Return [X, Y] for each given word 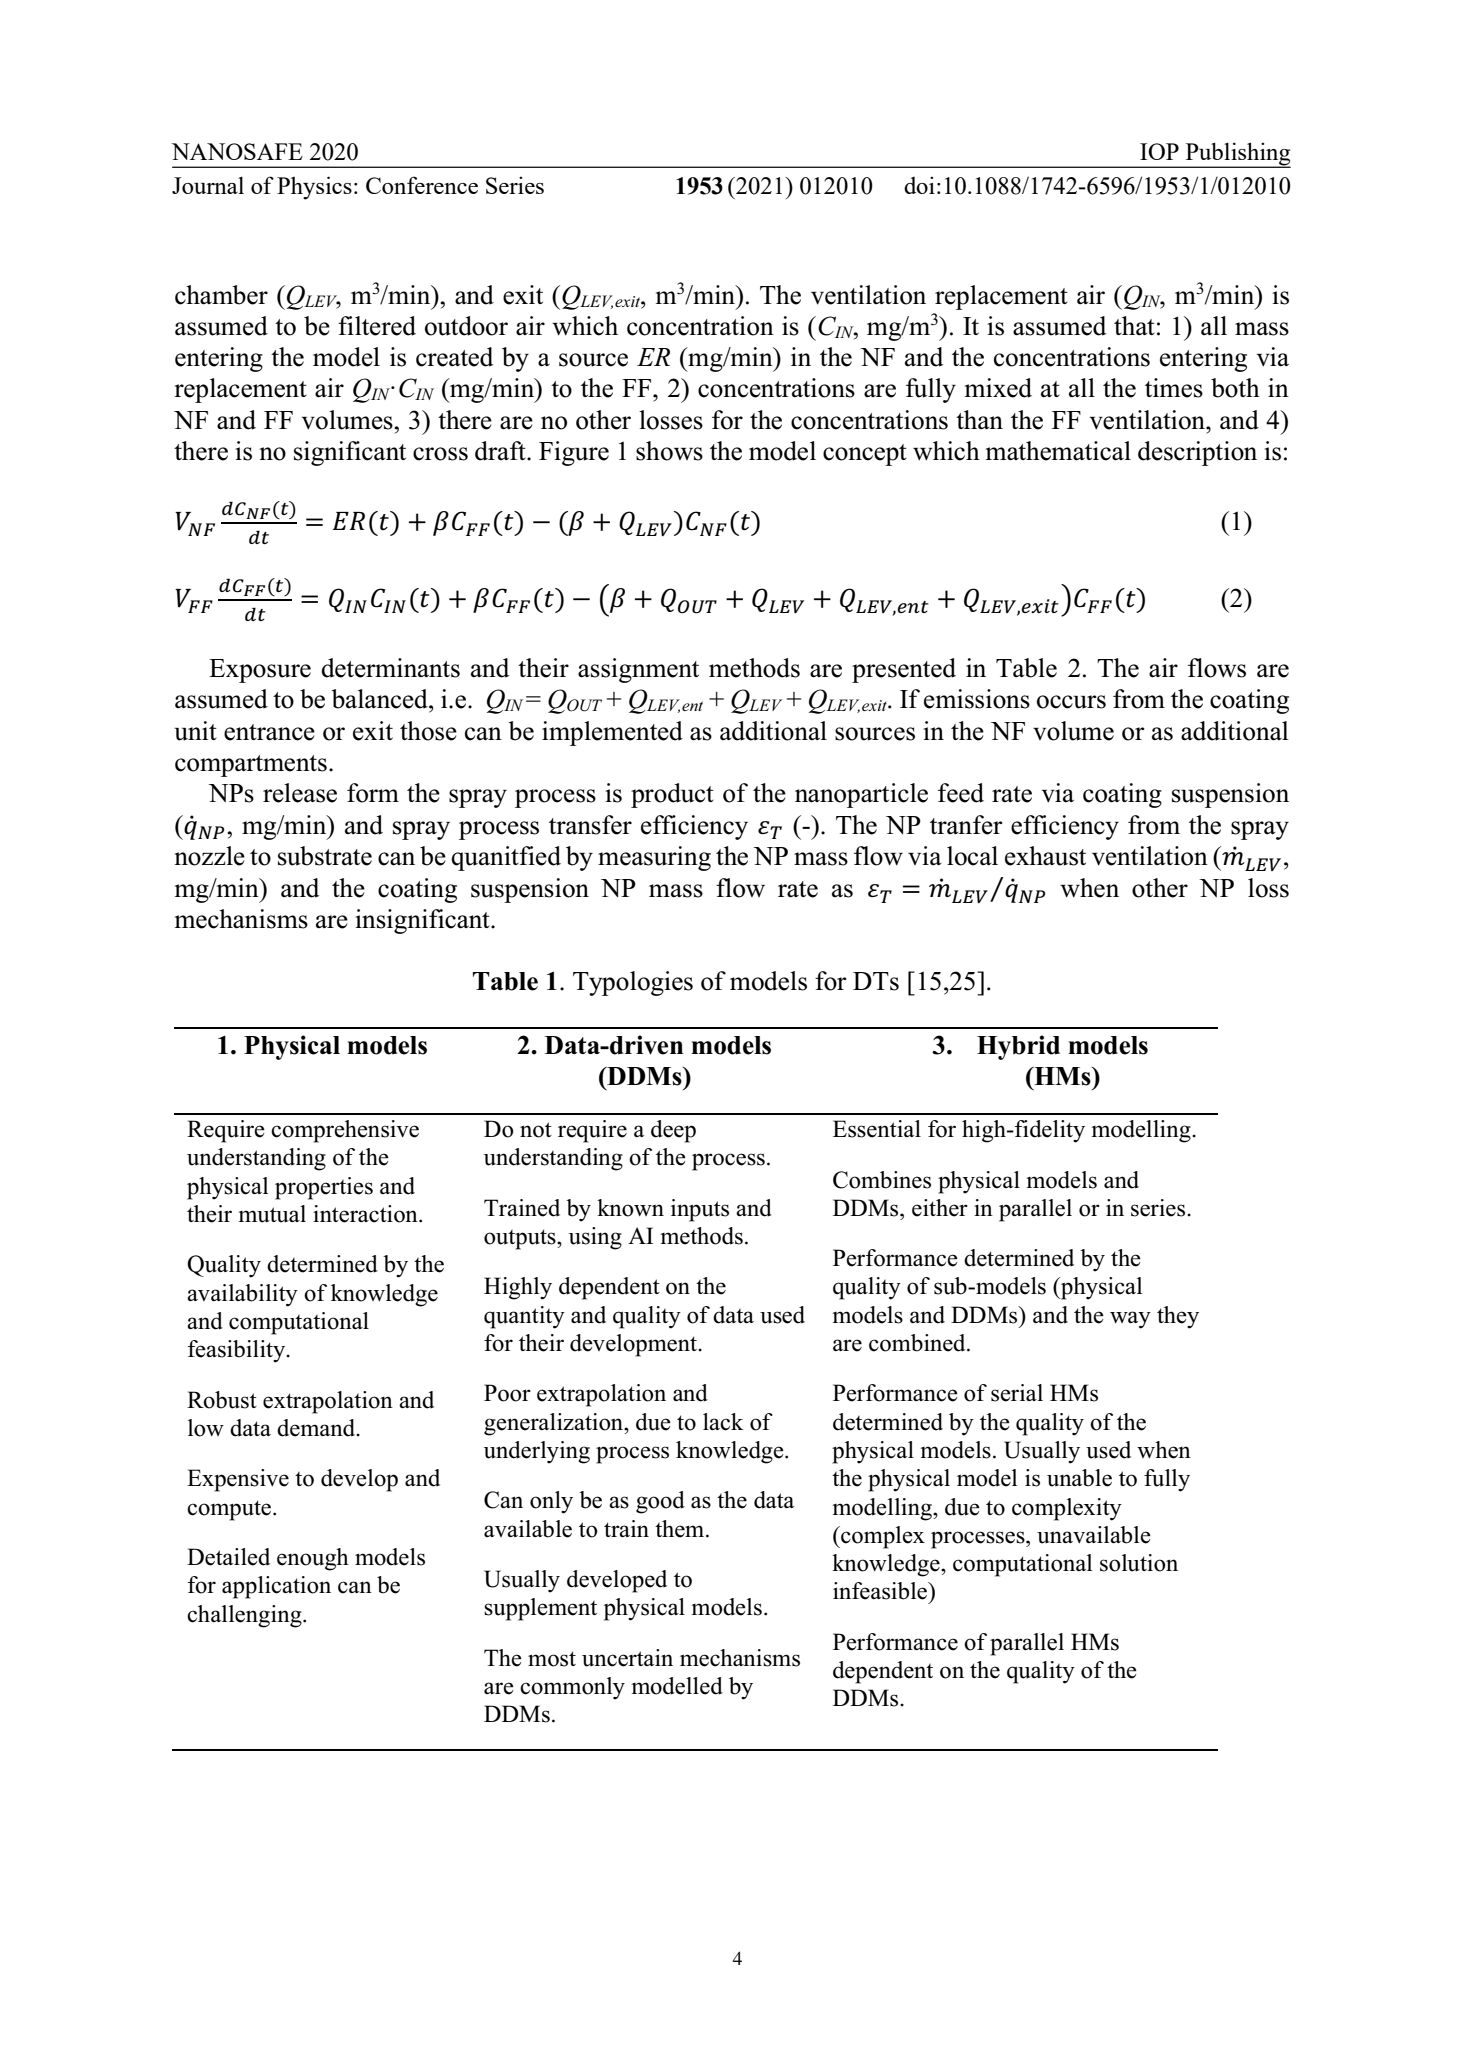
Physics [314, 188]
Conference [422, 185]
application [276, 1587]
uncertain [627, 1658]
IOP [1159, 151]
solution [1139, 1563]
